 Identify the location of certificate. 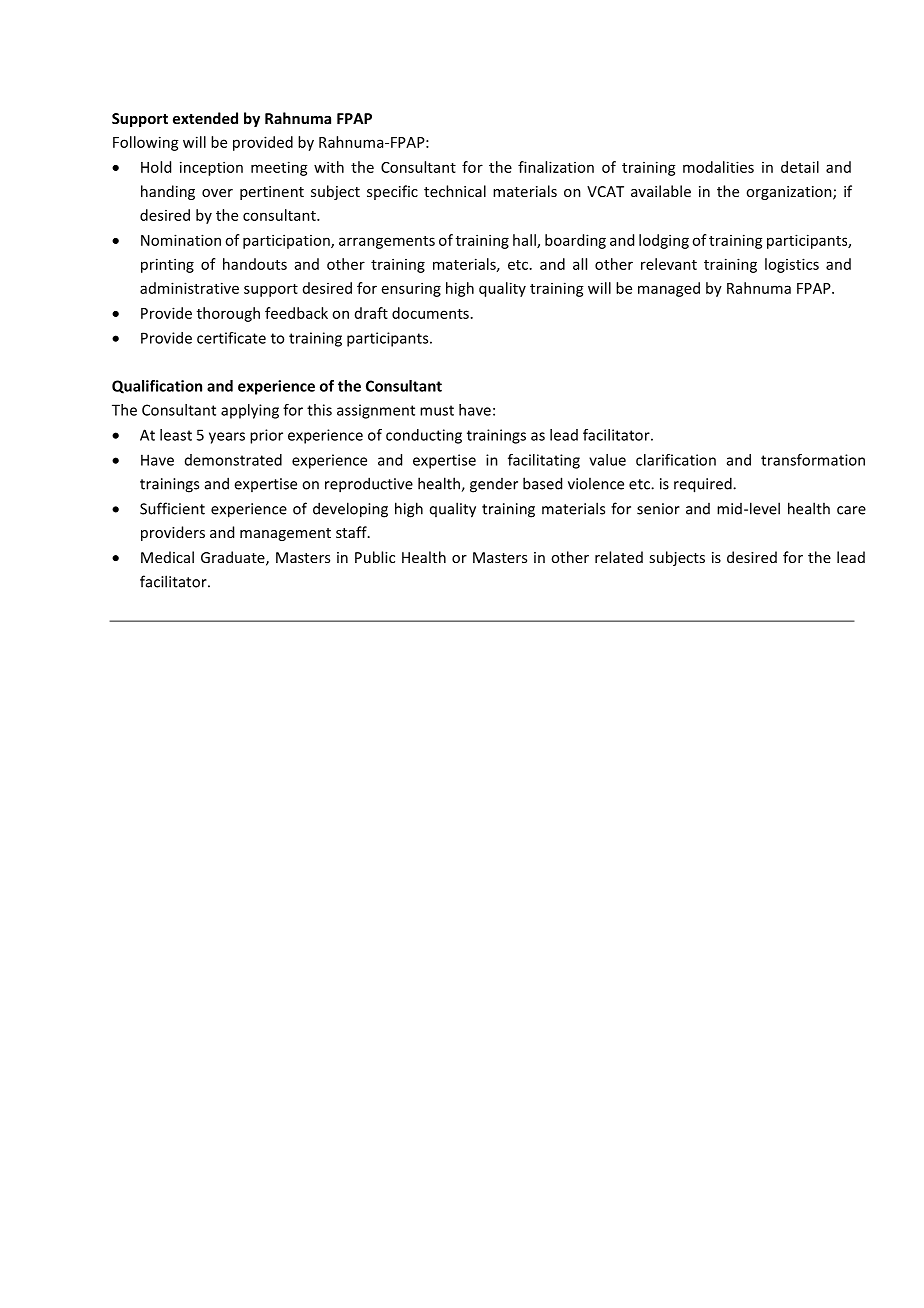
(231, 338).
